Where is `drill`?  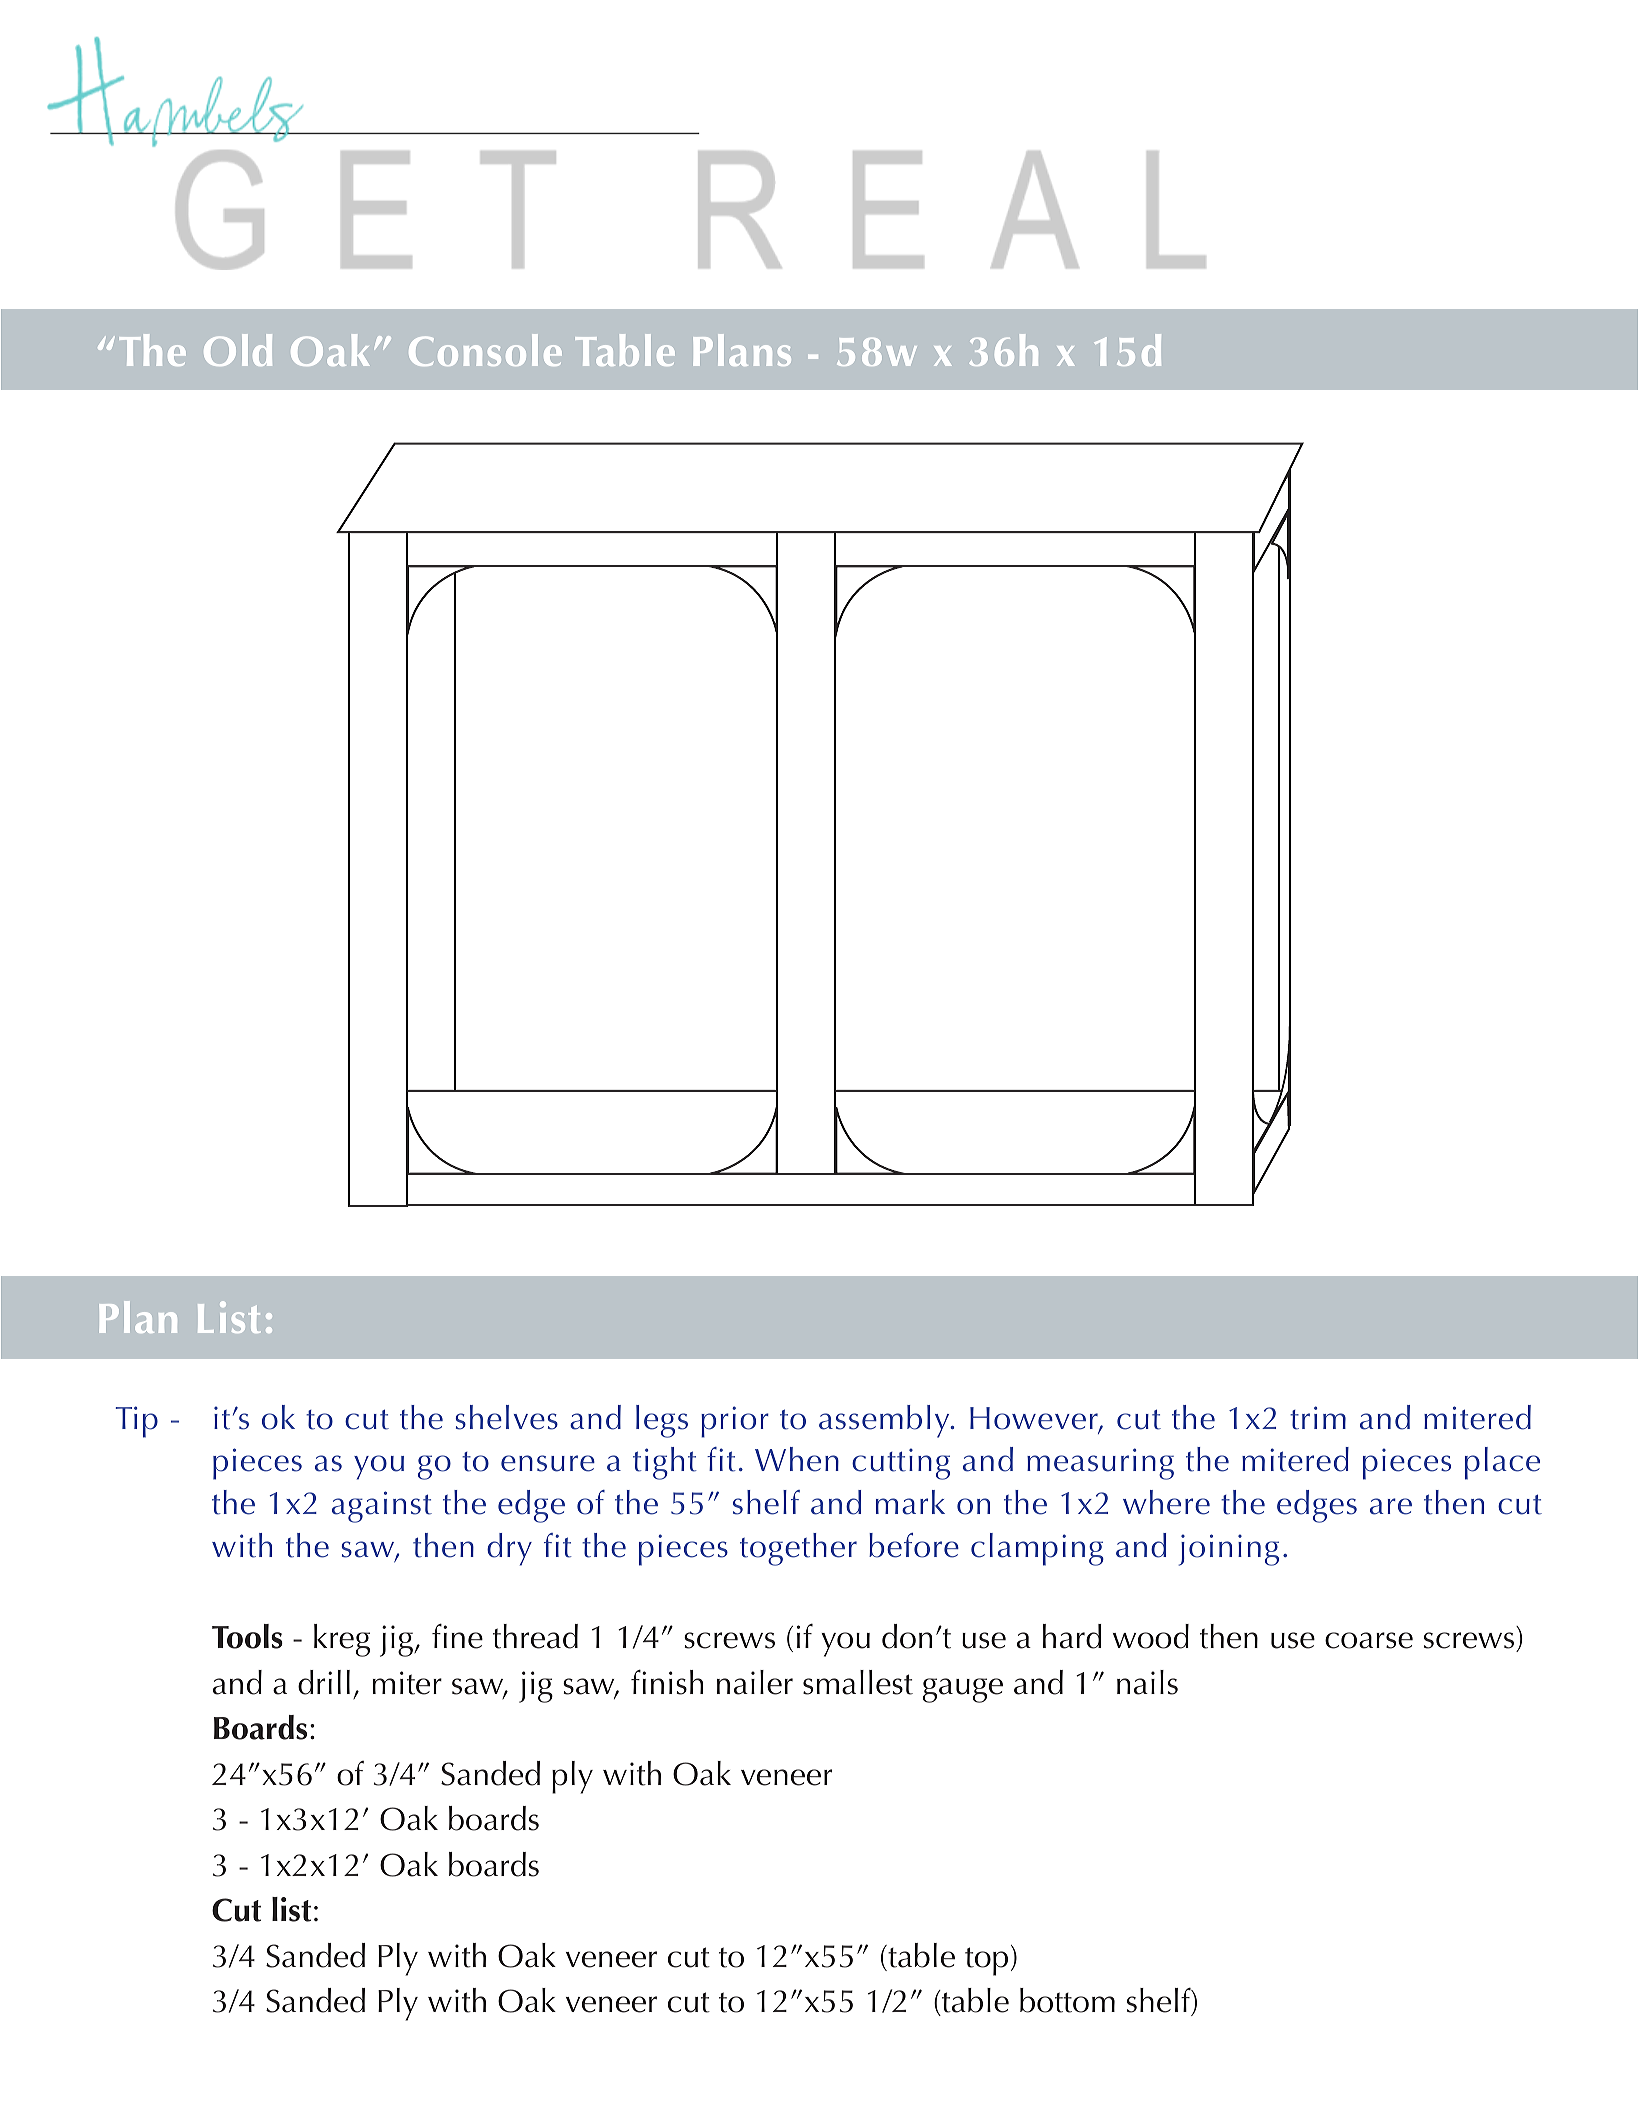 drill is located at coordinates (324, 1682).
